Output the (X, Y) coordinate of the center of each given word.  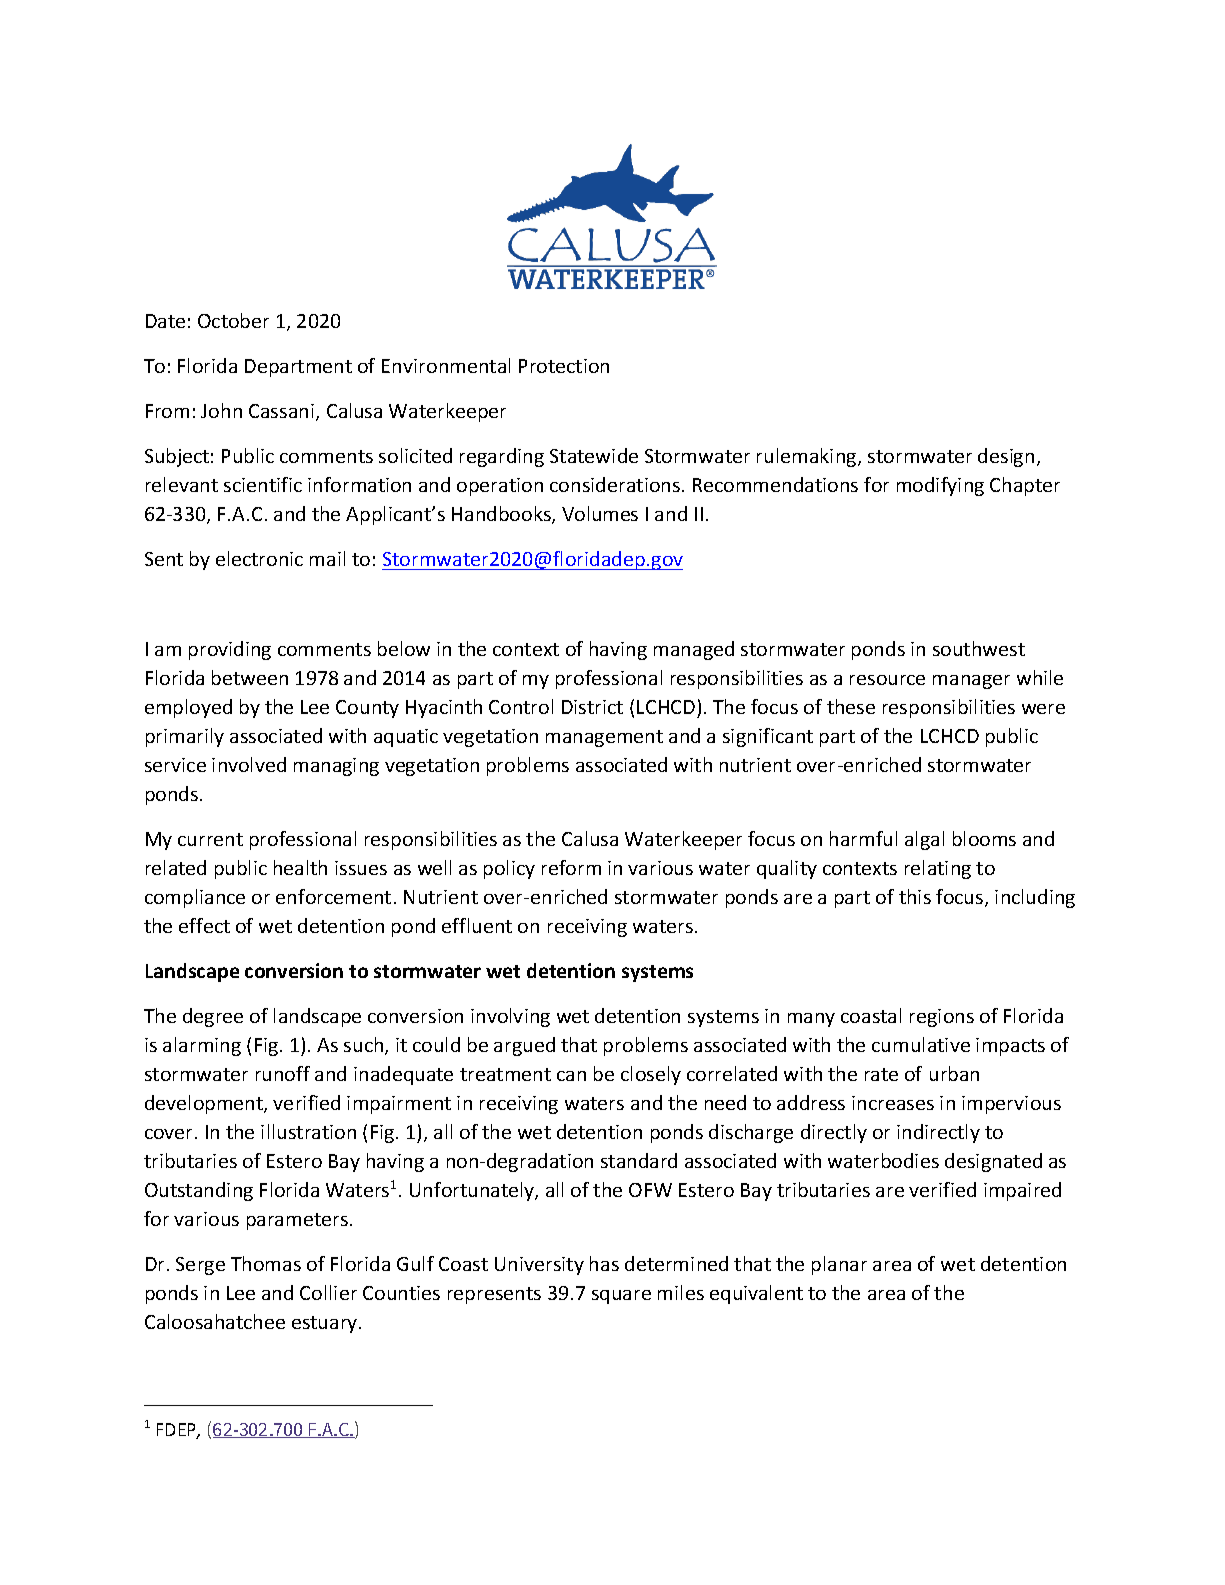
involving (510, 1017)
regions (942, 1018)
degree (213, 1017)
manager (971, 682)
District (592, 707)
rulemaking (806, 457)
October (233, 320)
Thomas (266, 1263)
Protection (564, 366)
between (250, 677)
